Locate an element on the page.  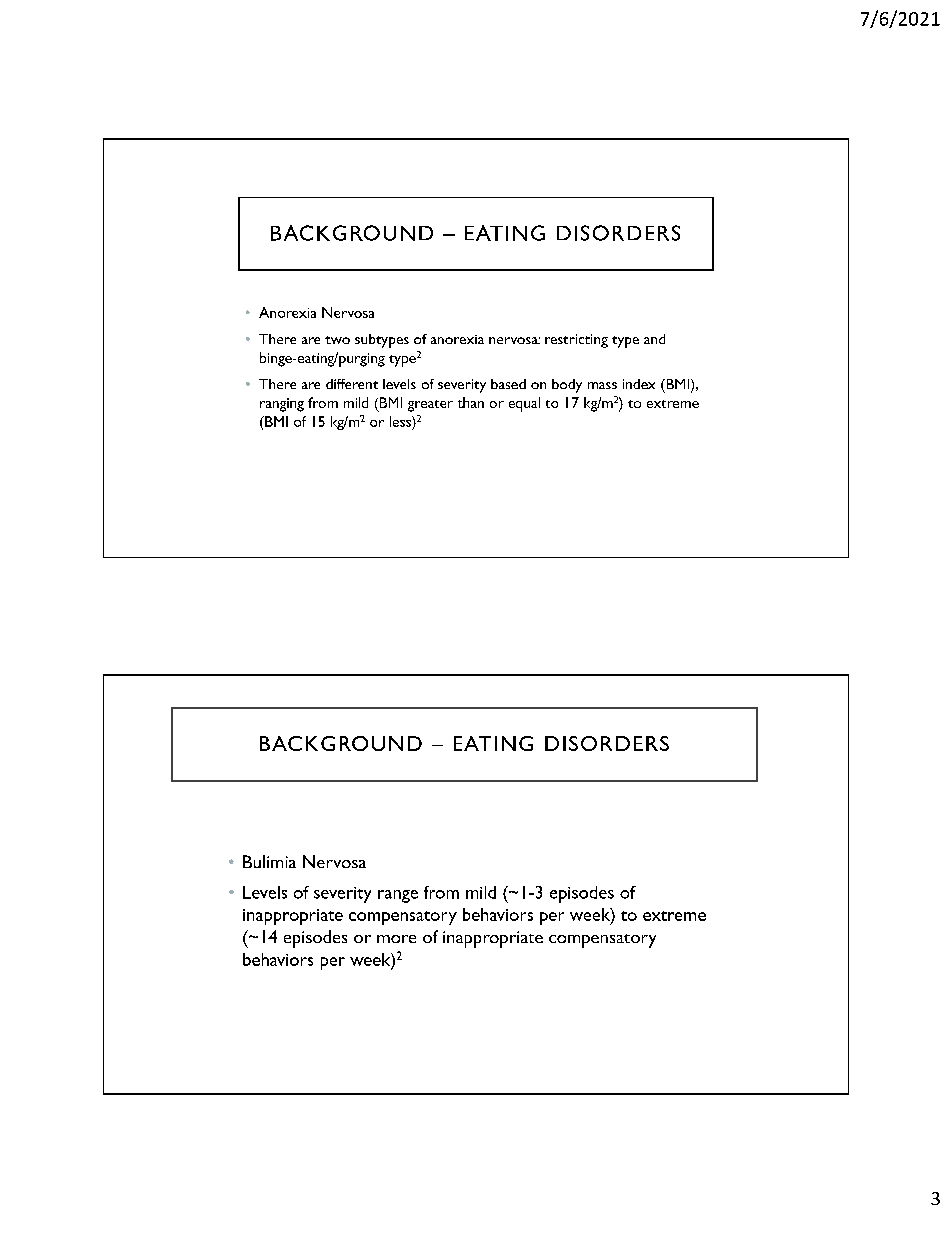
greater is located at coordinates (430, 406).
